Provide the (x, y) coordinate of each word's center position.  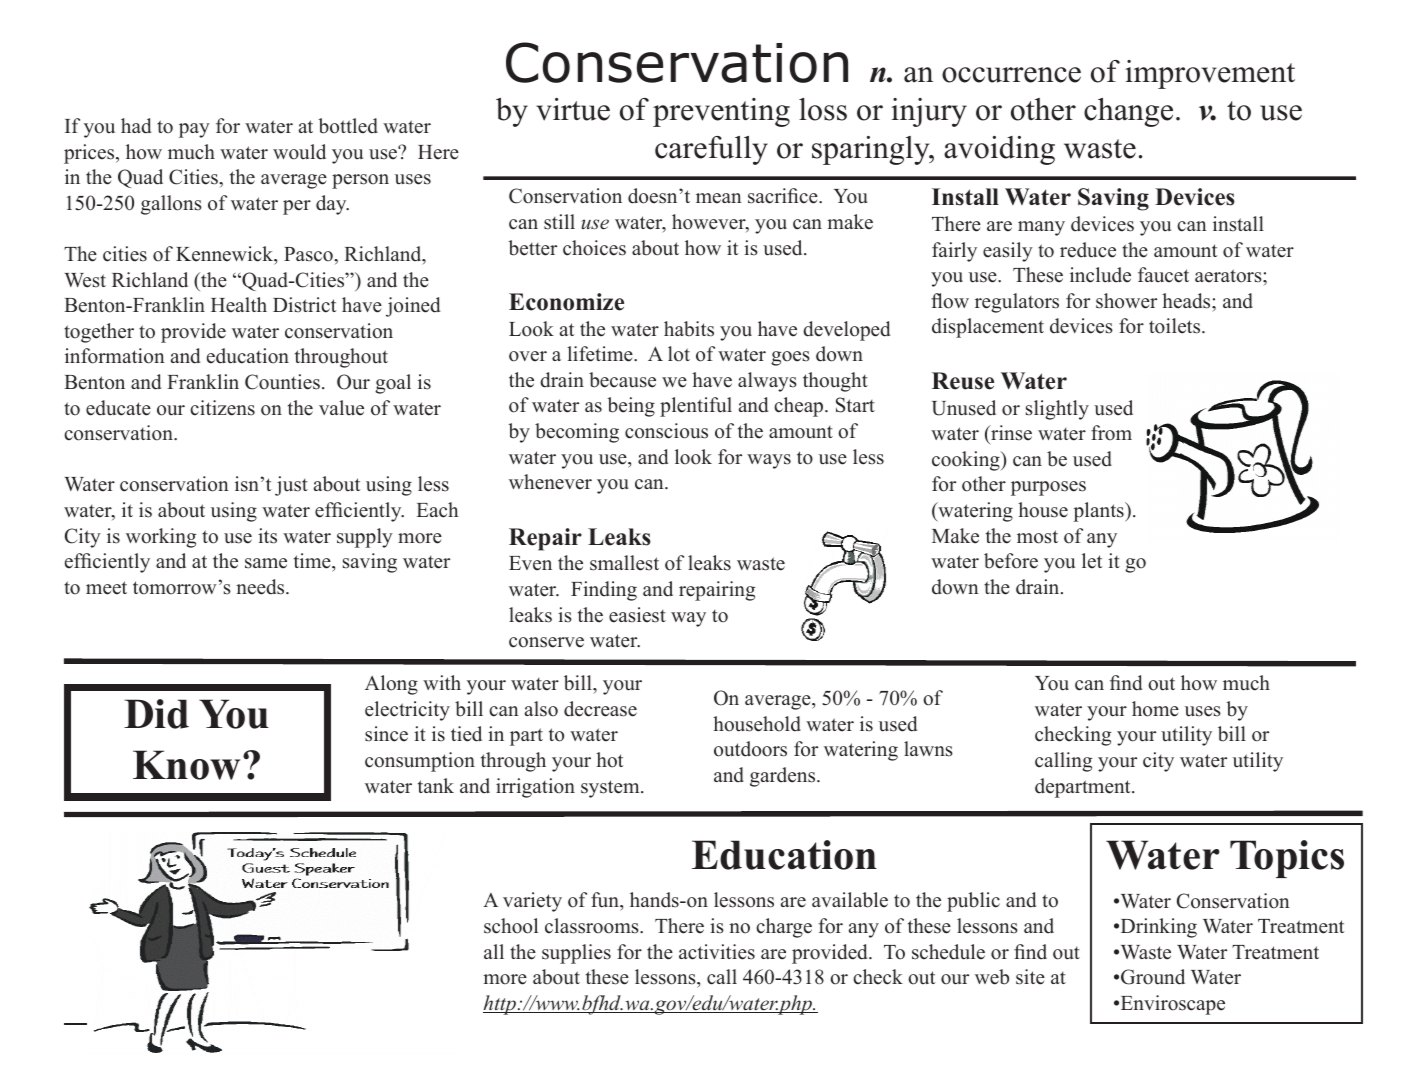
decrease (600, 709)
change (1128, 112)
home (1155, 709)
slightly (1057, 410)
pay (194, 130)
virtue (573, 109)
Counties (282, 382)
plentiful (696, 407)
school (511, 926)
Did (156, 714)
